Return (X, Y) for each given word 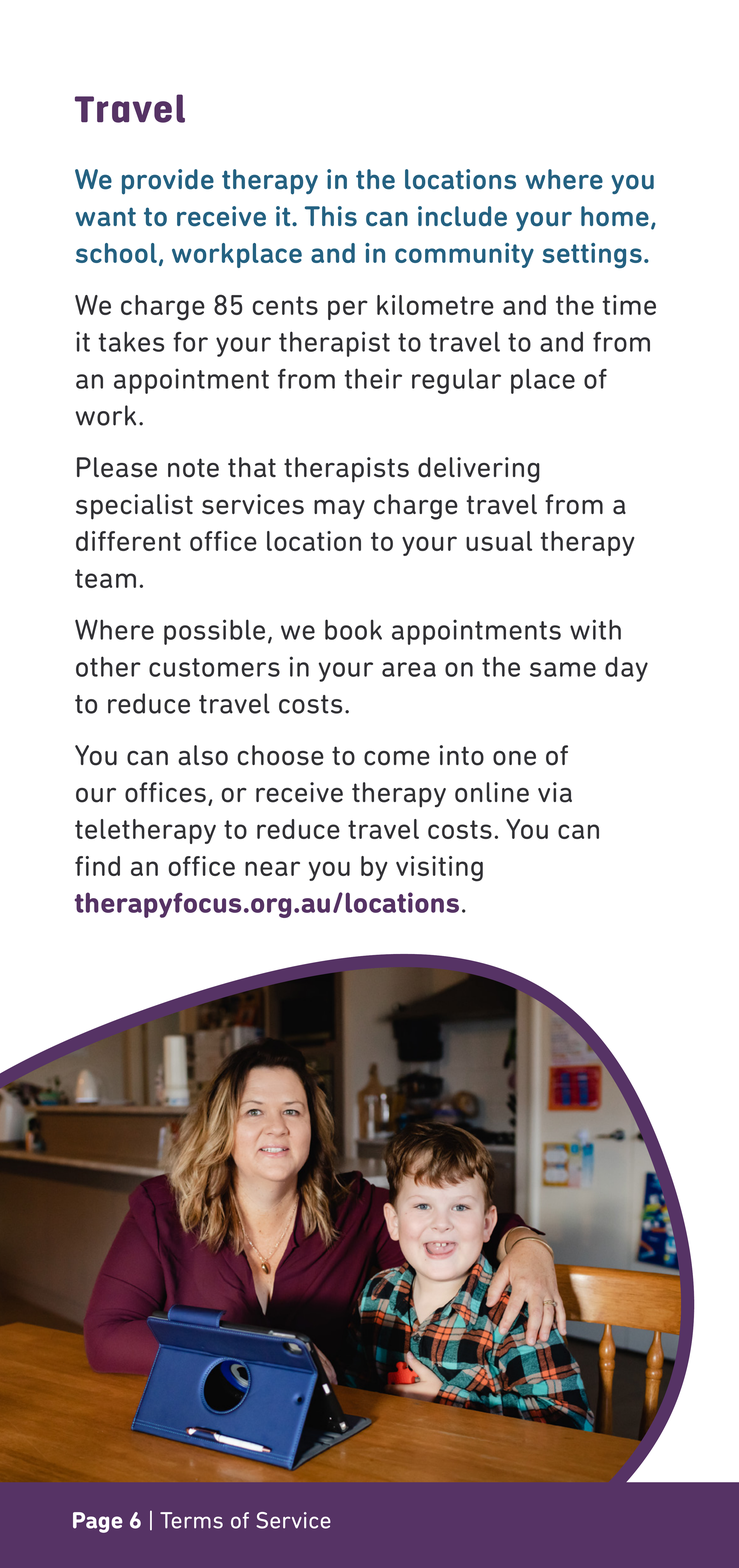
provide (168, 182)
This (331, 216)
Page (98, 1522)
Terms (191, 1520)
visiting (439, 869)
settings (592, 255)
